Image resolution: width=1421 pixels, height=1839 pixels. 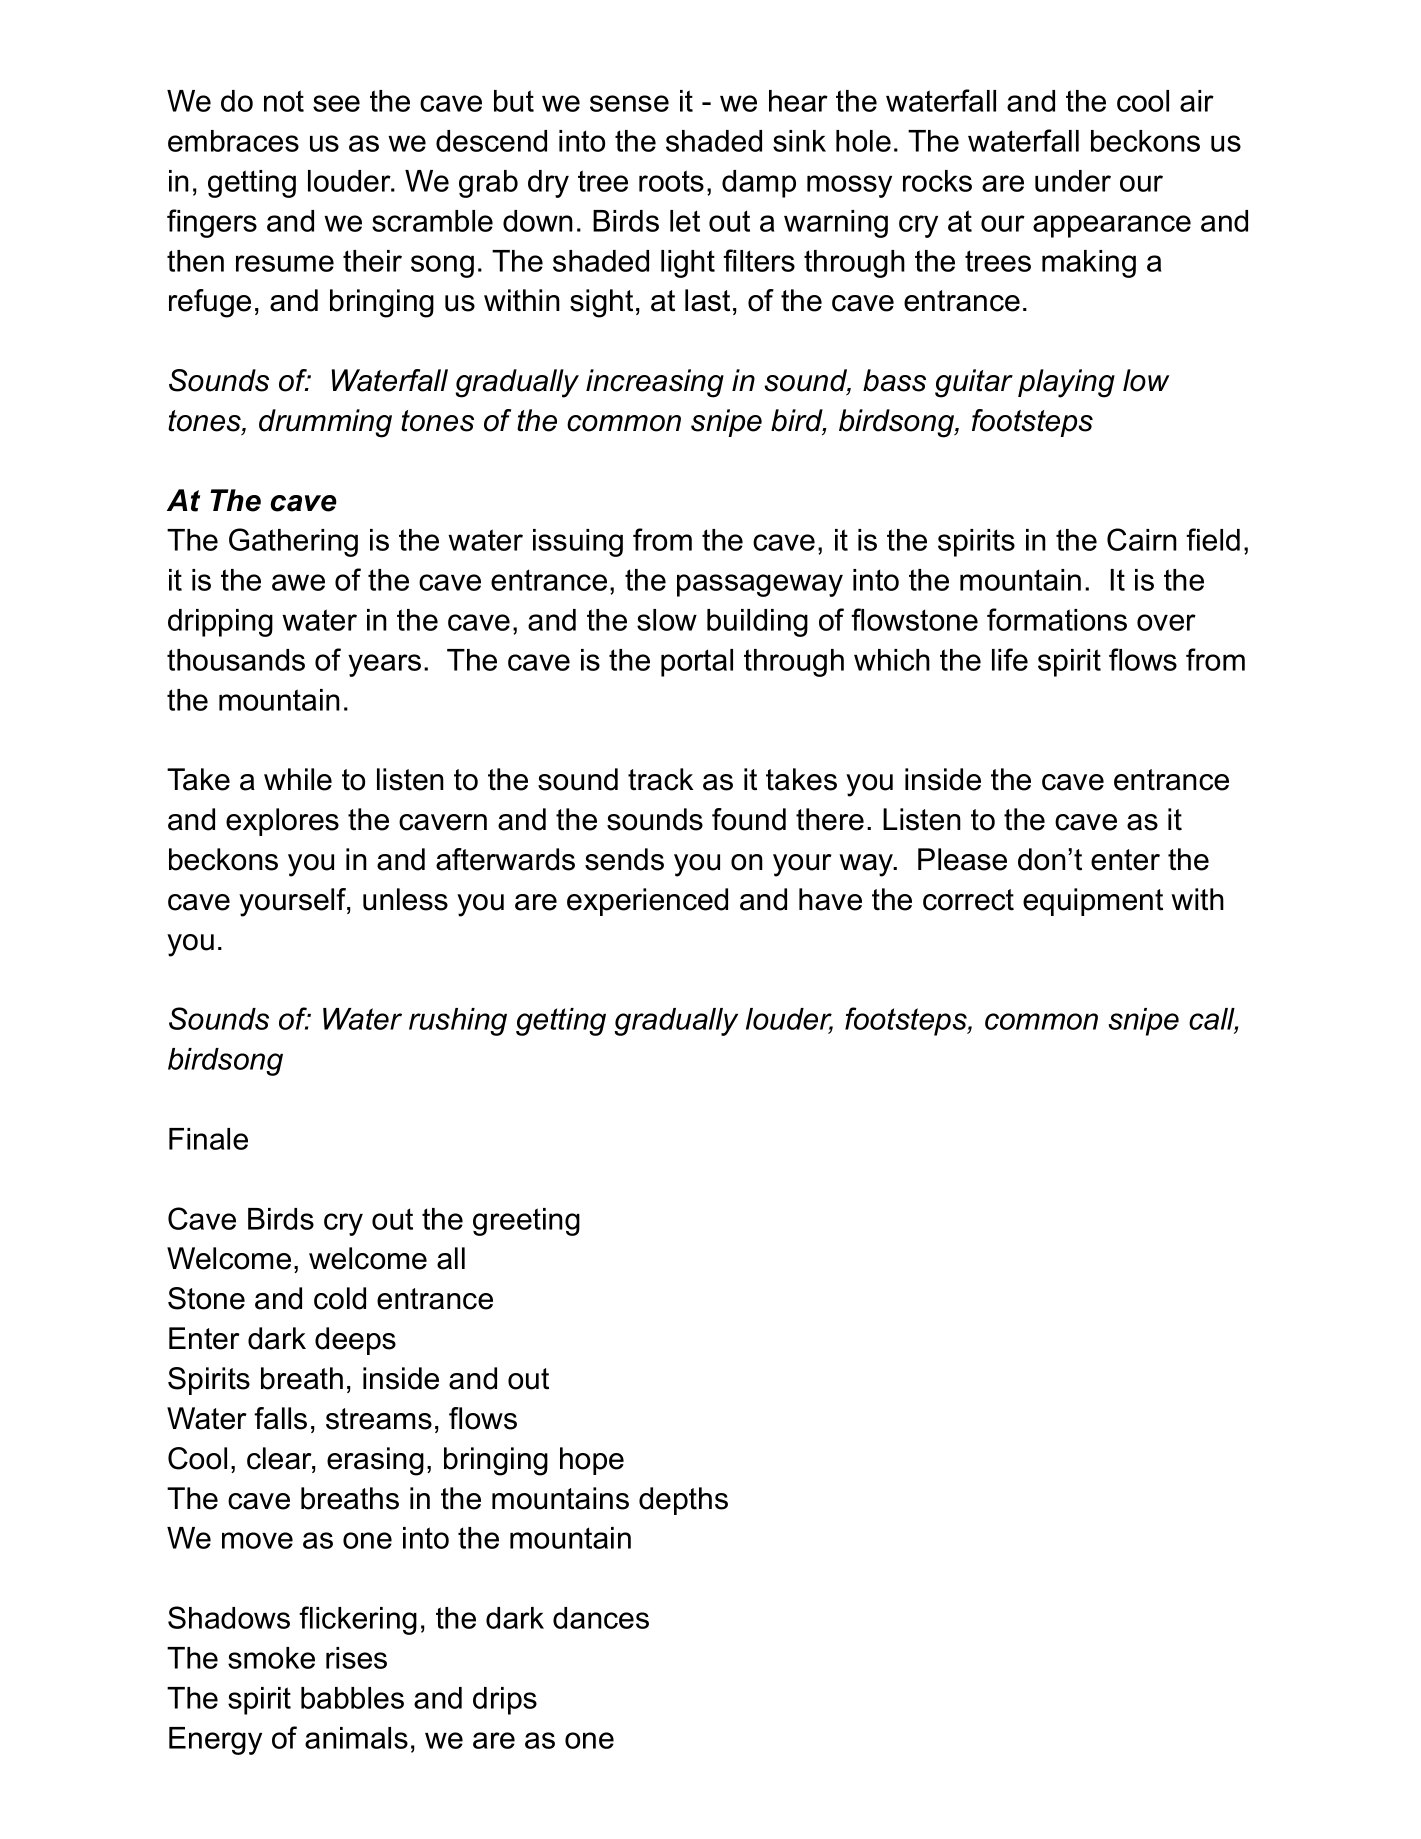 What do you see at coordinates (671, 181) in the screenshot?
I see `roots` at bounding box center [671, 181].
